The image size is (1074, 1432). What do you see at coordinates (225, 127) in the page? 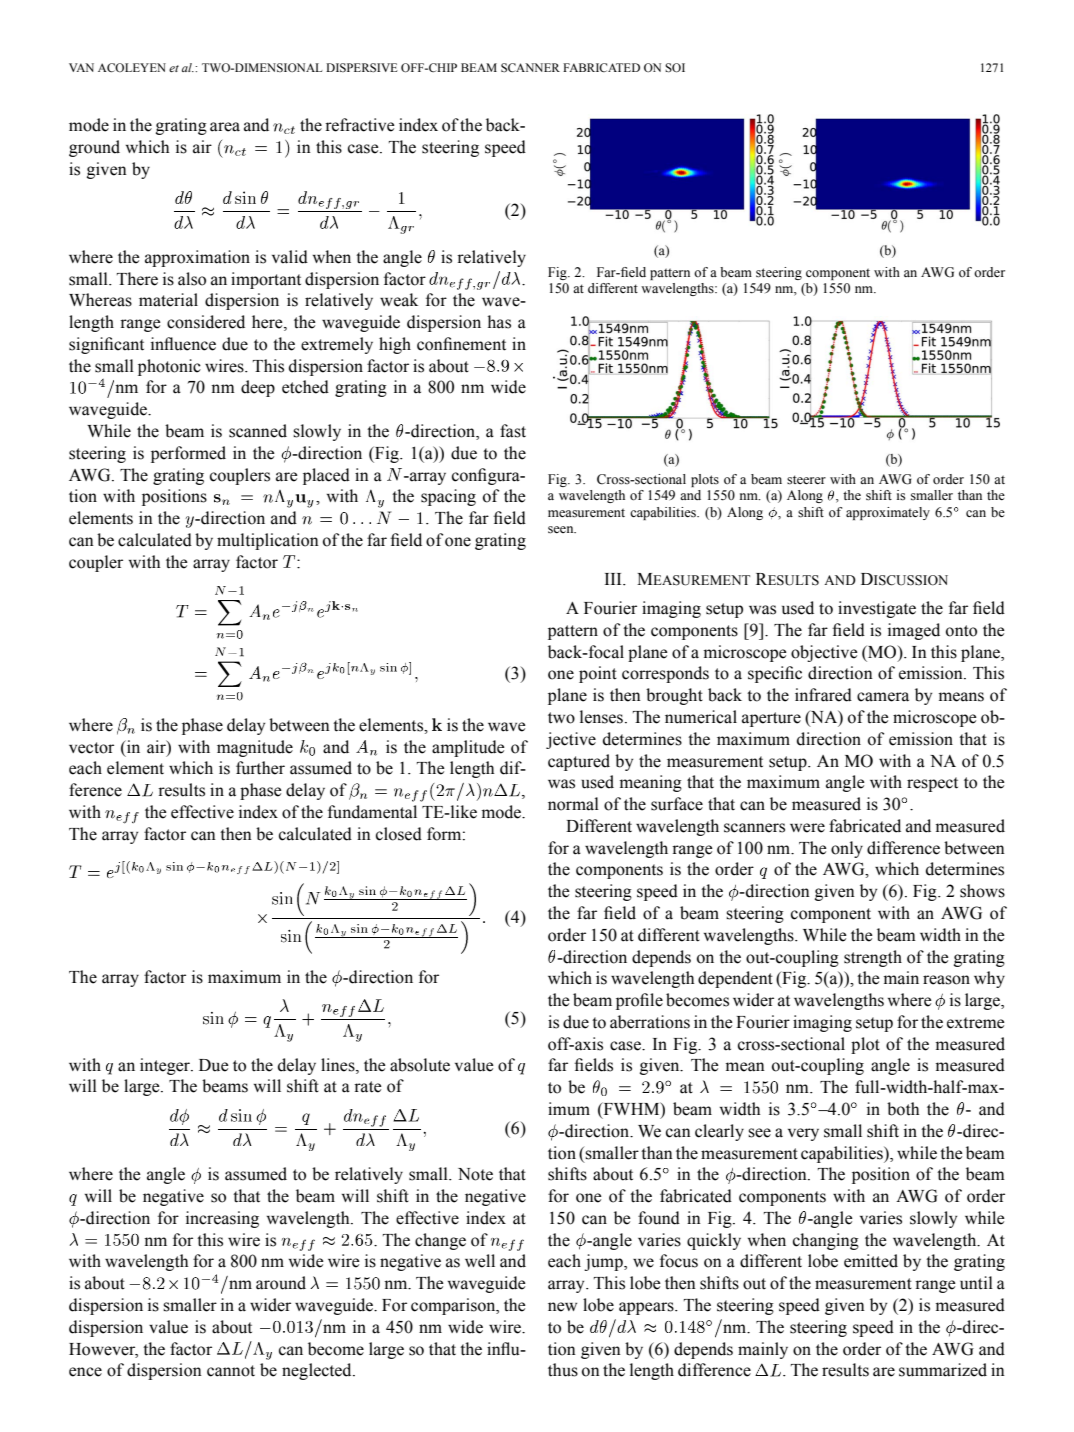
I see `area` at bounding box center [225, 127].
